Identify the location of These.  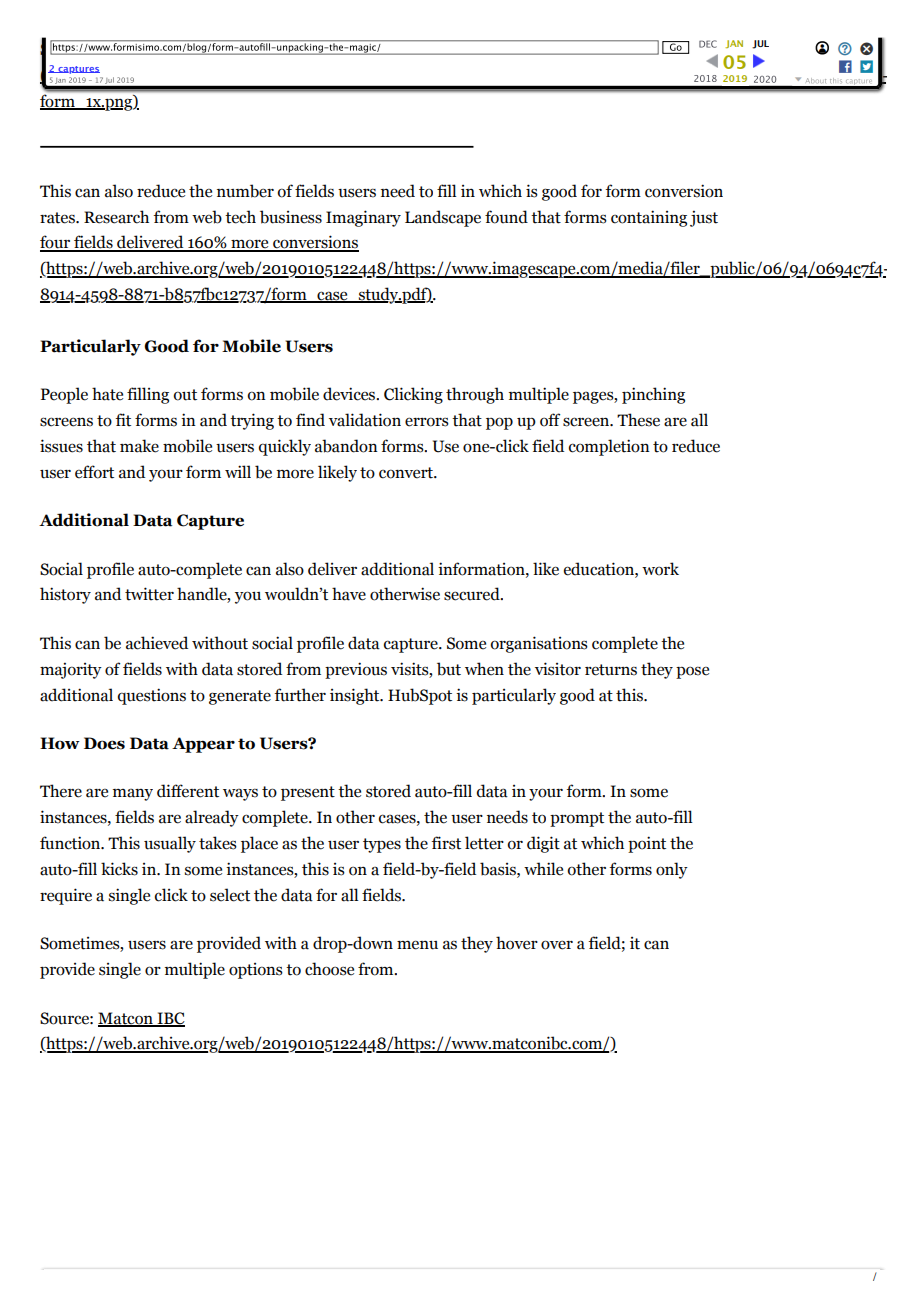
(638, 420).
